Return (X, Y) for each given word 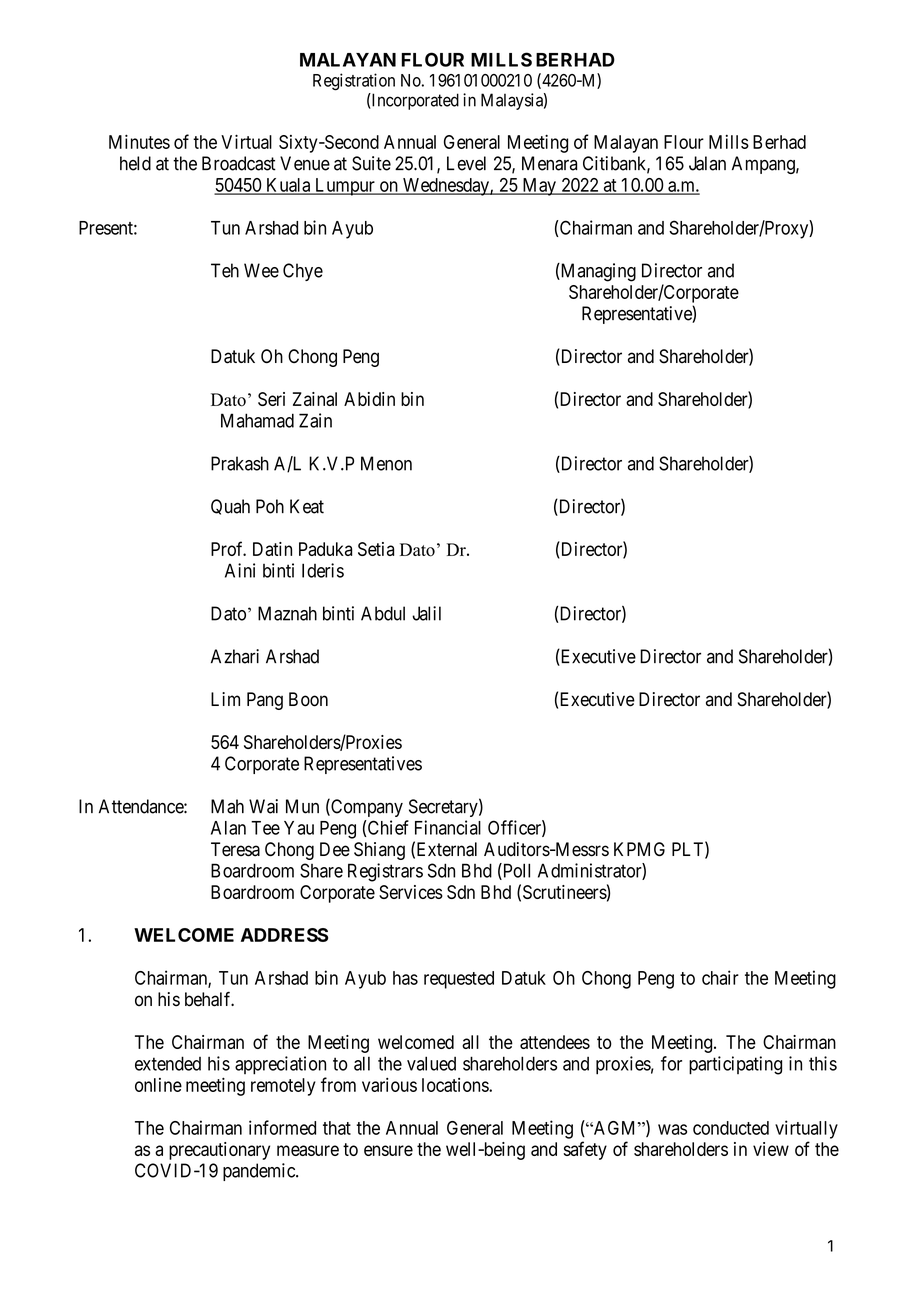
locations (456, 1085)
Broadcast (239, 163)
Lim (225, 699)
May (539, 187)
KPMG (639, 849)
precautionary (219, 1151)
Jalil (426, 613)
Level (466, 163)
